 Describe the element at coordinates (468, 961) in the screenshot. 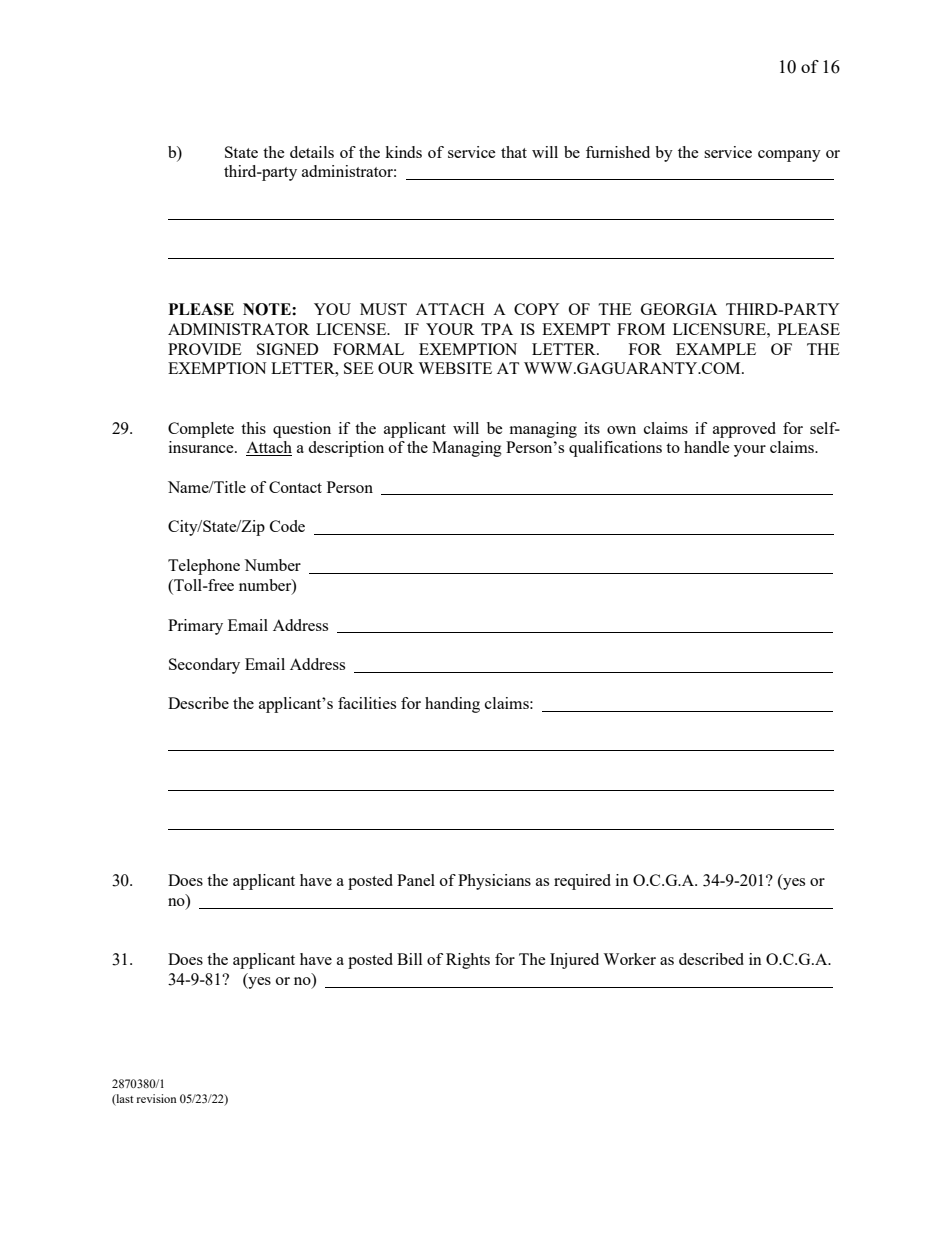

I see `Rights` at that location.
